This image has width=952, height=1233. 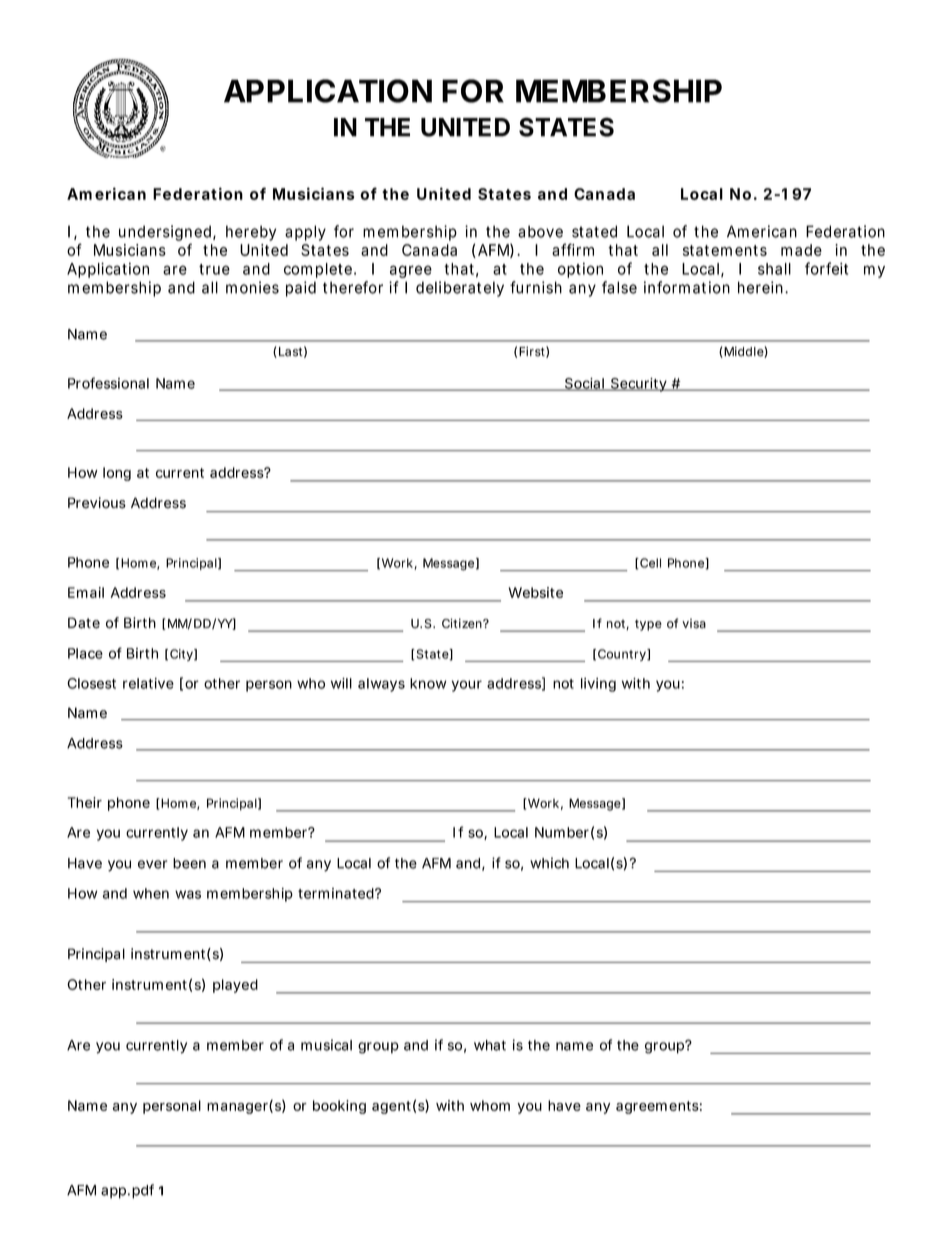 What do you see at coordinates (536, 592) in the image?
I see `Website` at bounding box center [536, 592].
